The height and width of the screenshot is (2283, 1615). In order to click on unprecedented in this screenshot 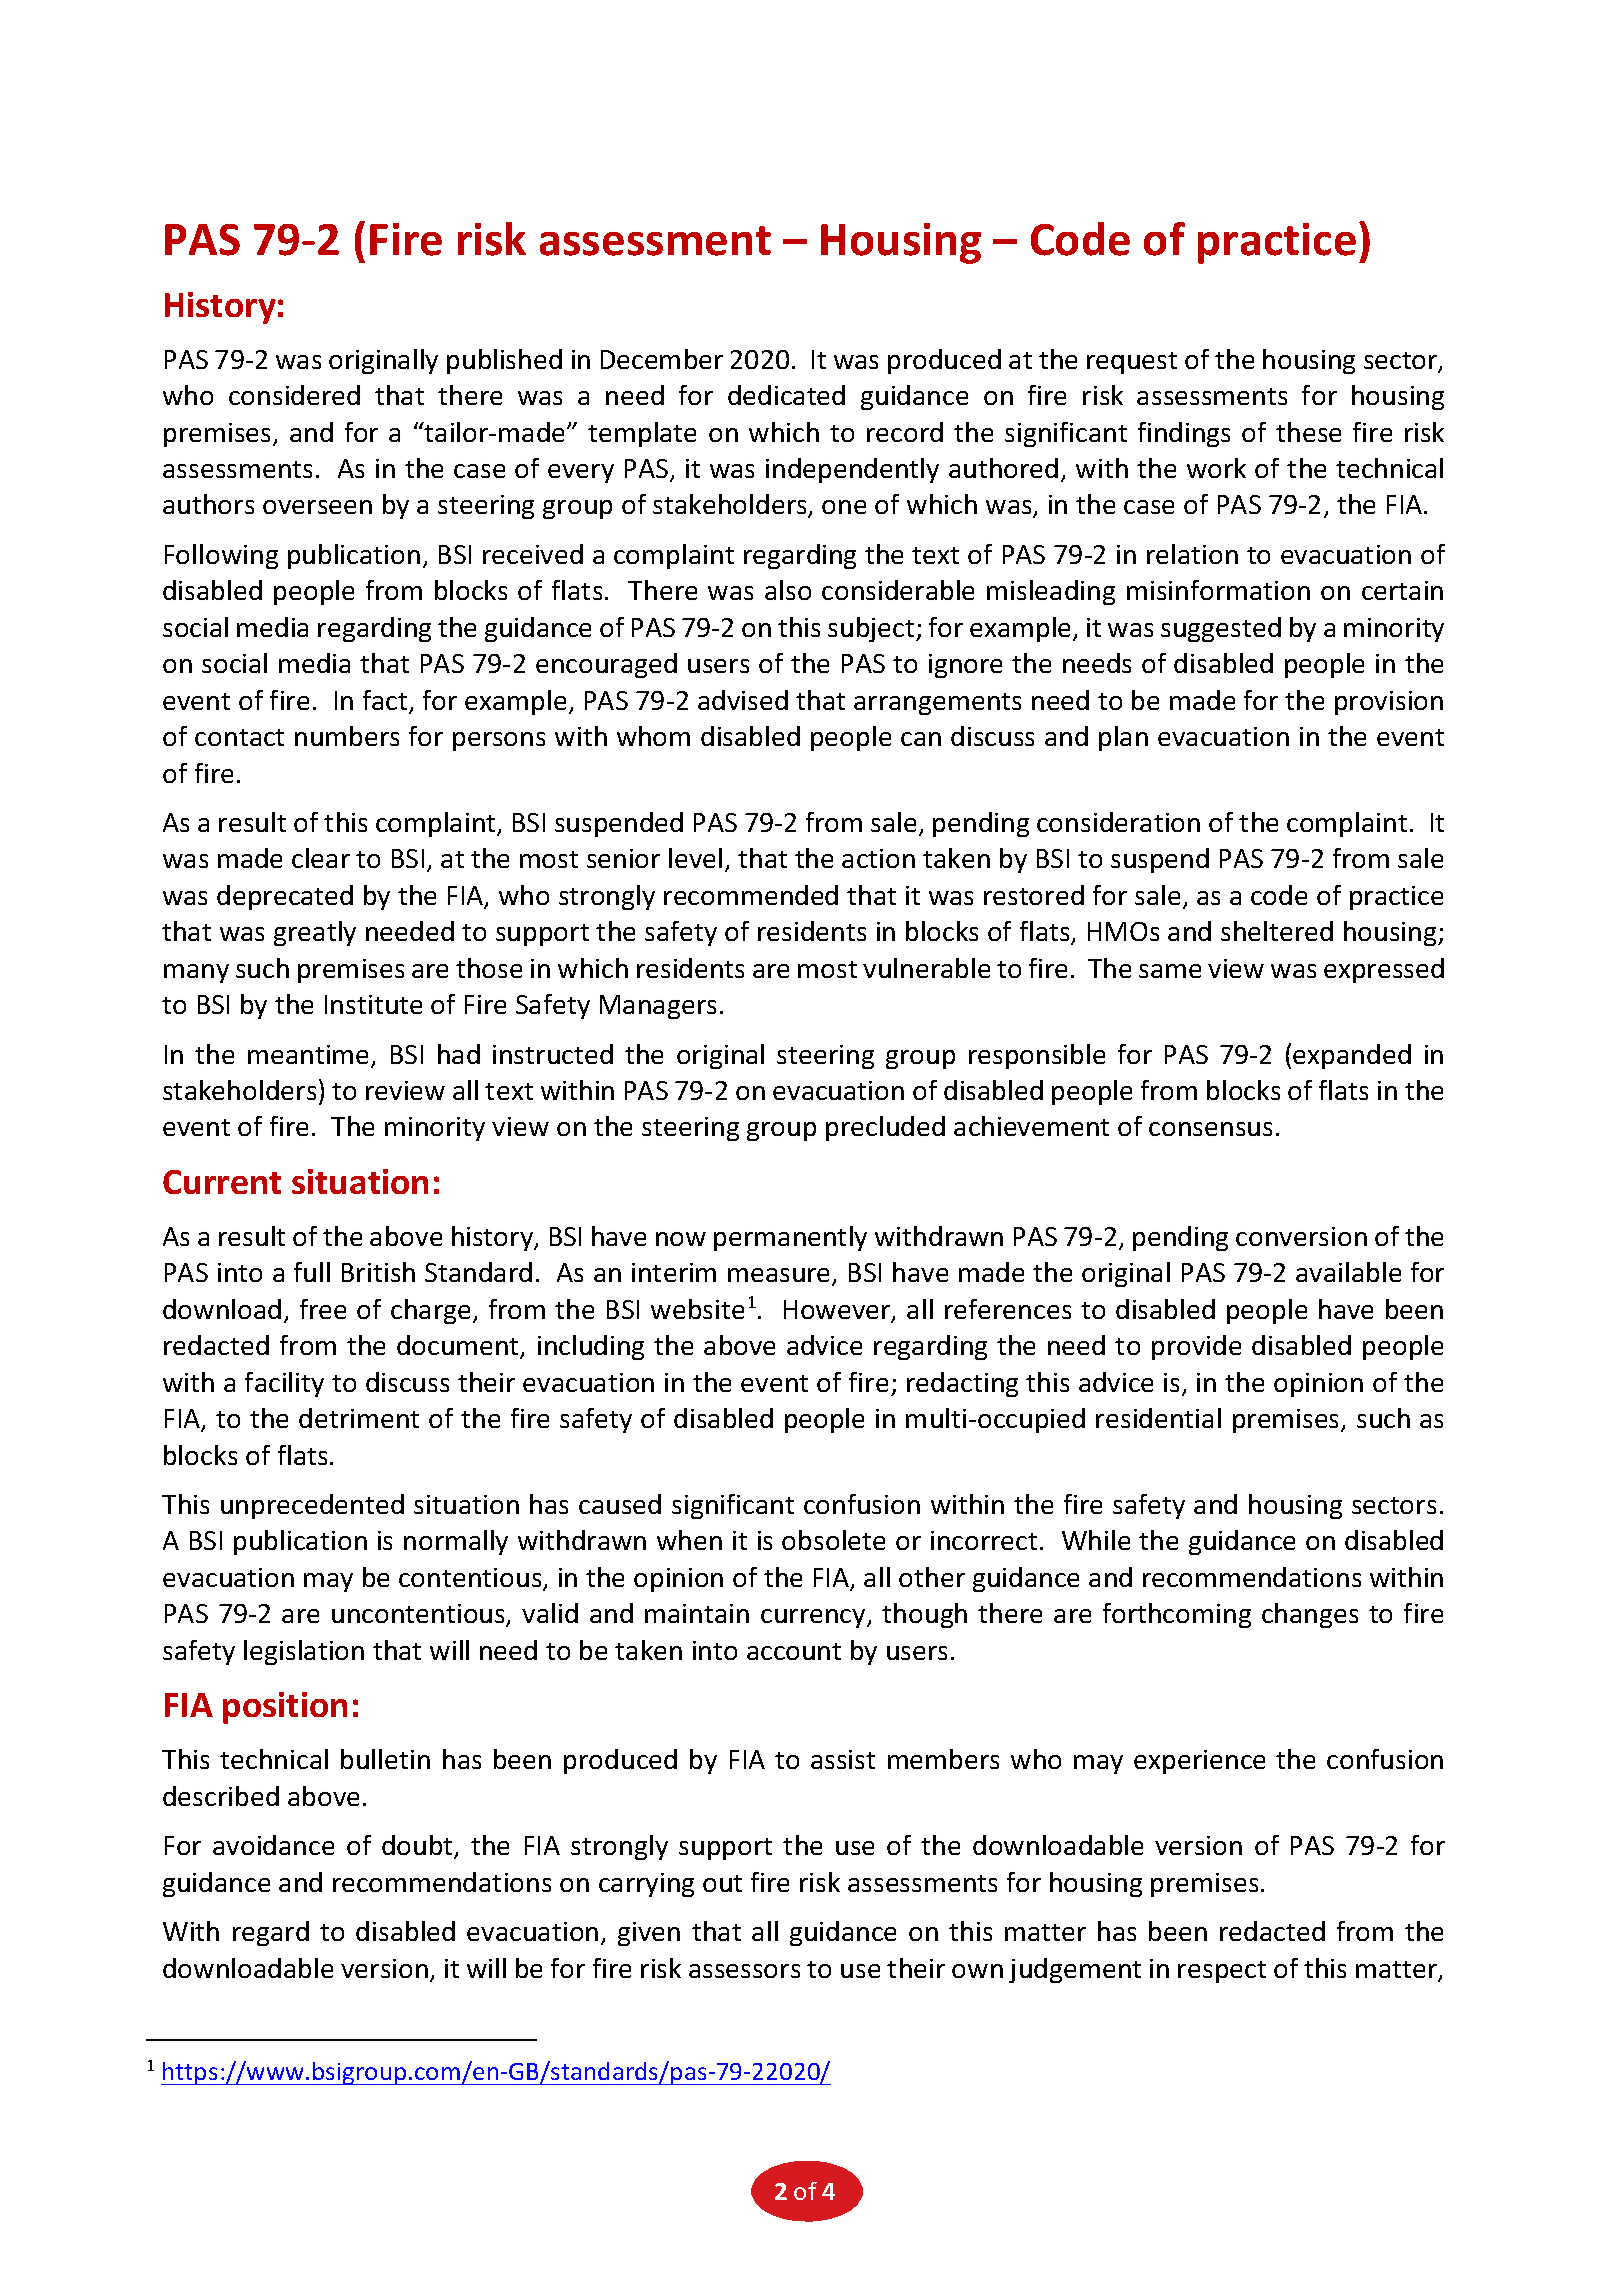, I will do `click(312, 1506)`.
